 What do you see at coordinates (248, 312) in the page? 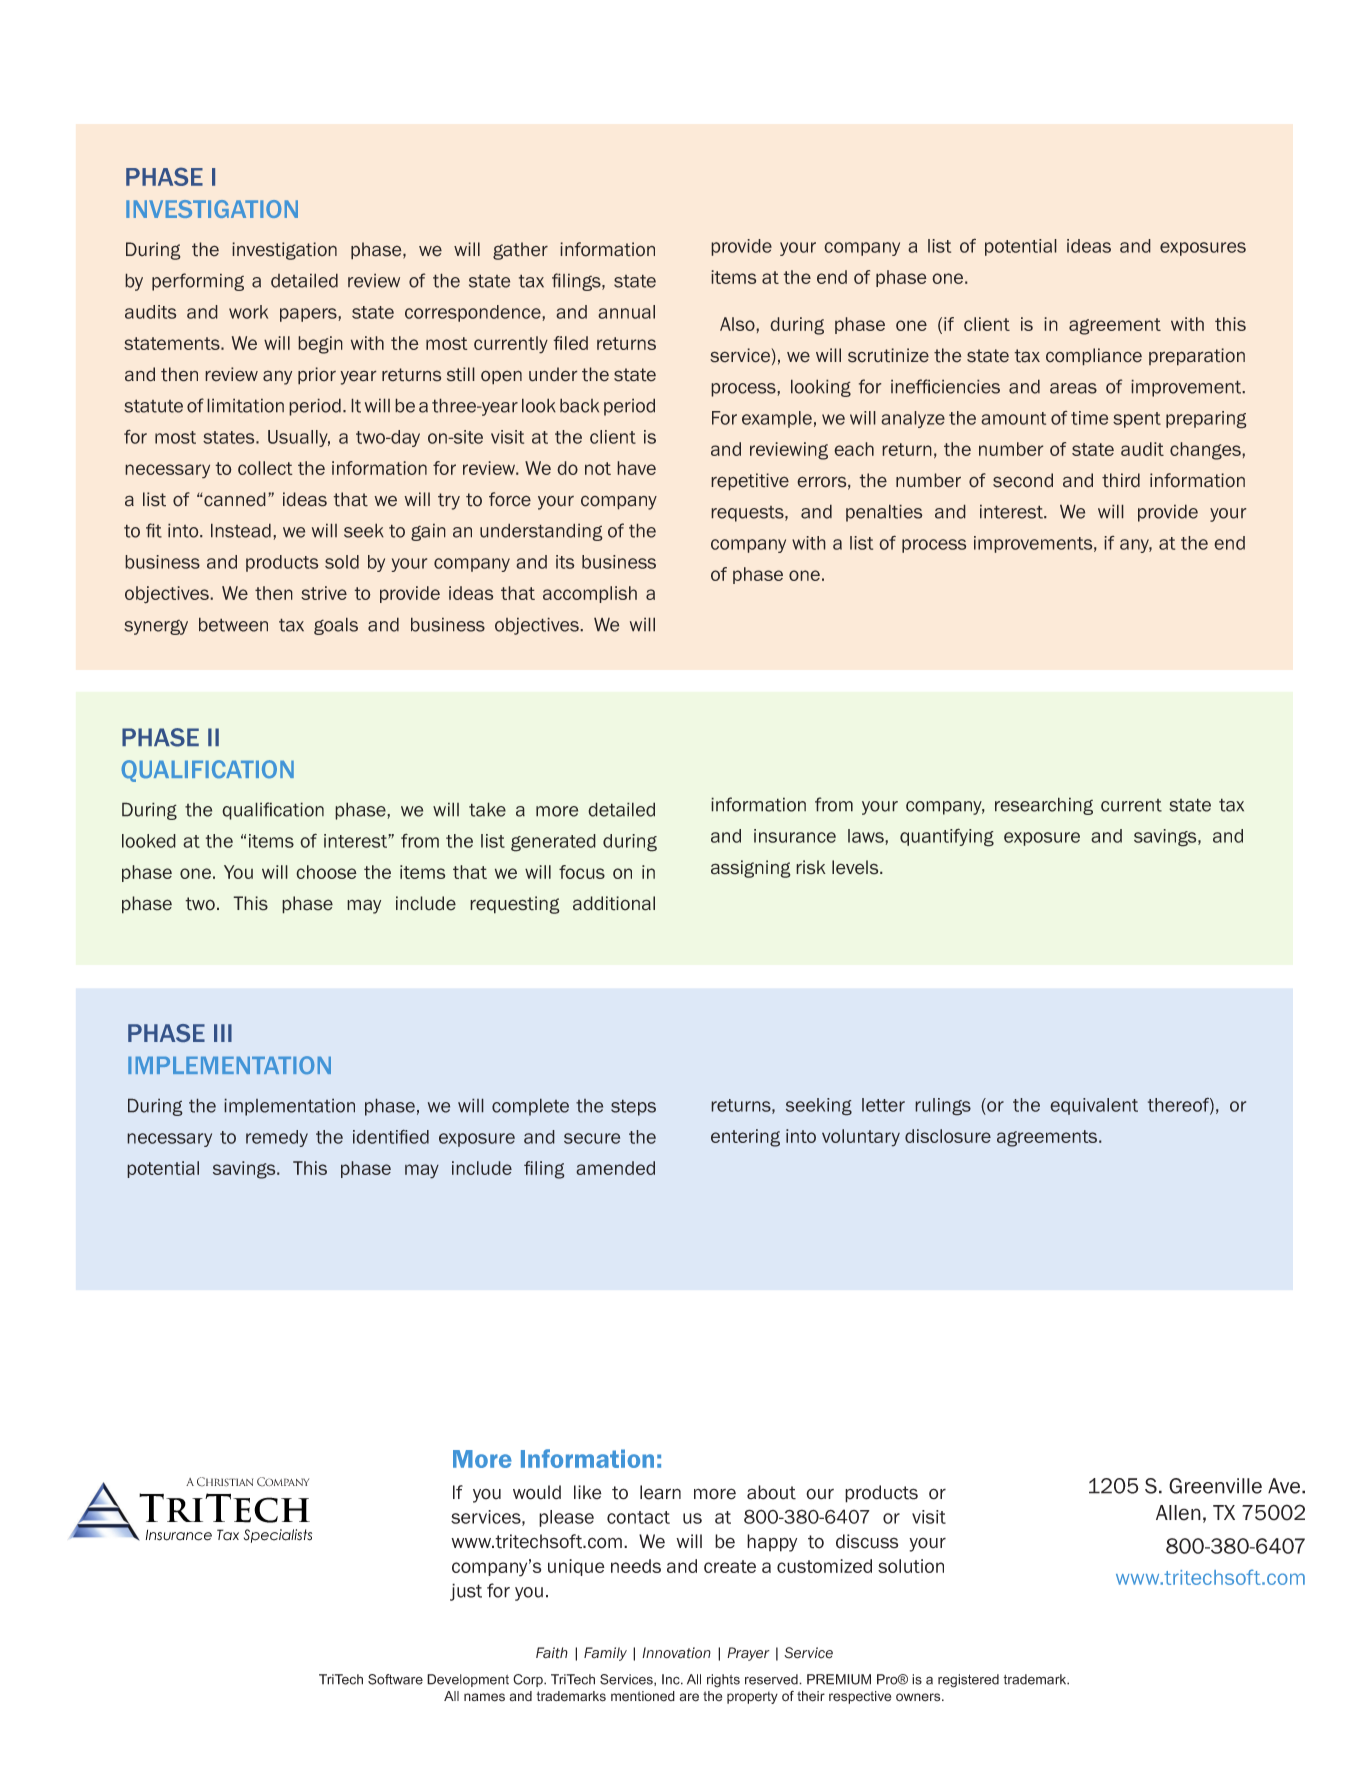
I see `work` at bounding box center [248, 312].
